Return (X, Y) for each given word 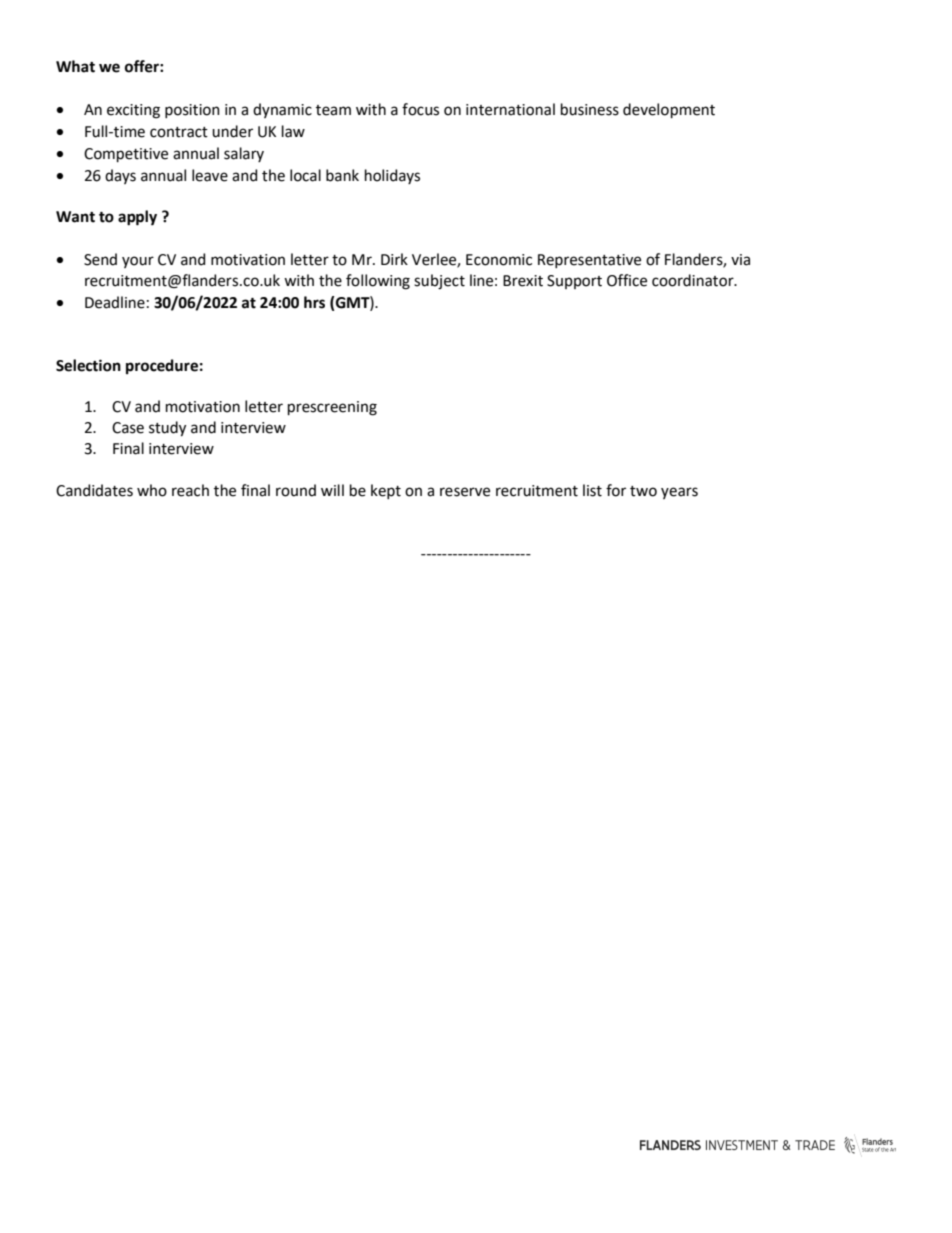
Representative (589, 261)
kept (386, 491)
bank (342, 175)
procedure (162, 366)
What (75, 66)
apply (137, 218)
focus (420, 109)
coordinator (694, 280)
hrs (314, 302)
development (669, 110)
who (152, 490)
